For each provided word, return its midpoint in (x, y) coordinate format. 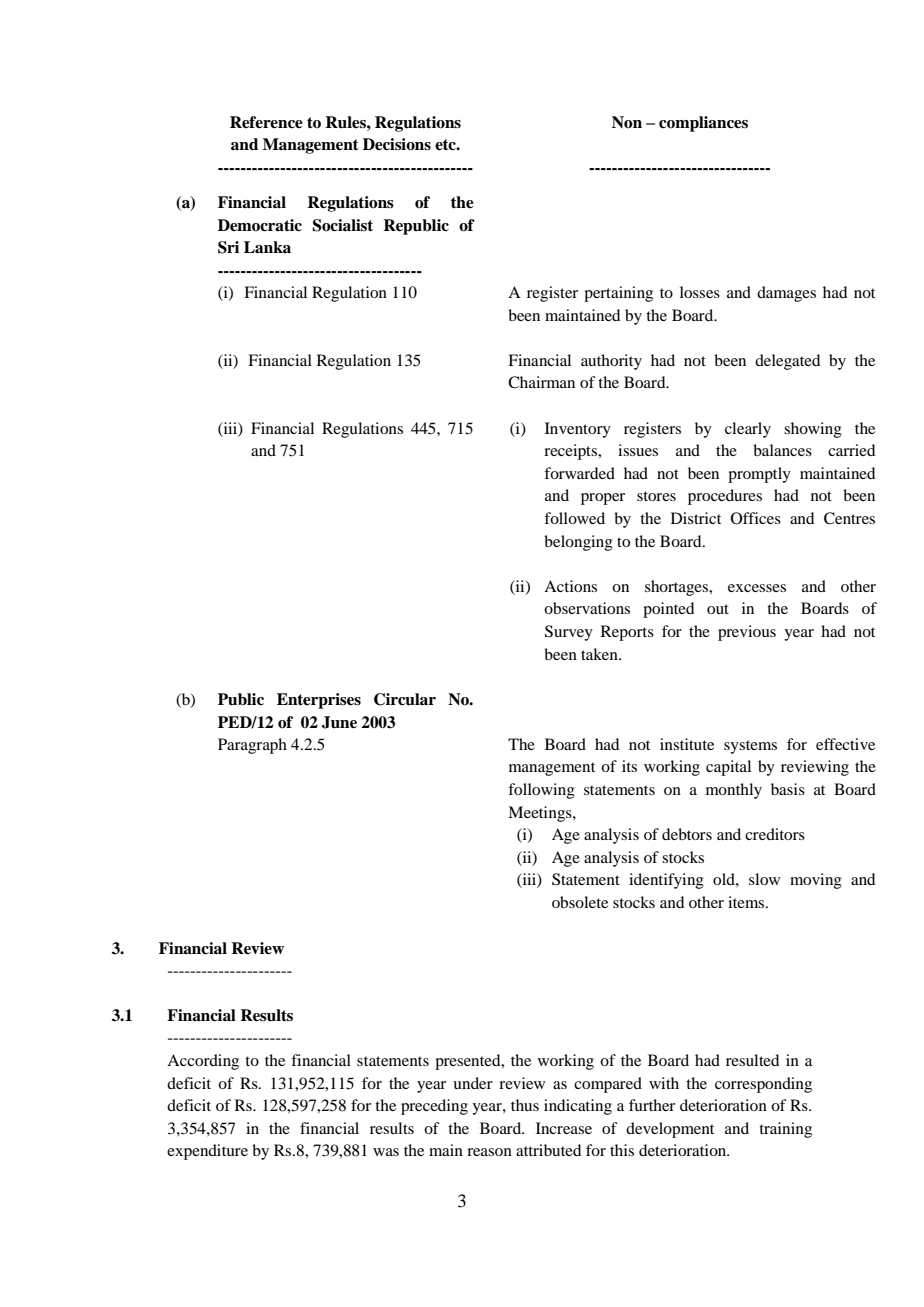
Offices (756, 518)
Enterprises (319, 701)
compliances (703, 124)
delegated (787, 362)
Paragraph (252, 746)
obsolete (580, 902)
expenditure (207, 1152)
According (203, 1062)
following (541, 791)
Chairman (541, 382)
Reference (266, 122)
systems (750, 747)
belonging (578, 543)
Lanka (267, 247)
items (747, 902)
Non (627, 122)
